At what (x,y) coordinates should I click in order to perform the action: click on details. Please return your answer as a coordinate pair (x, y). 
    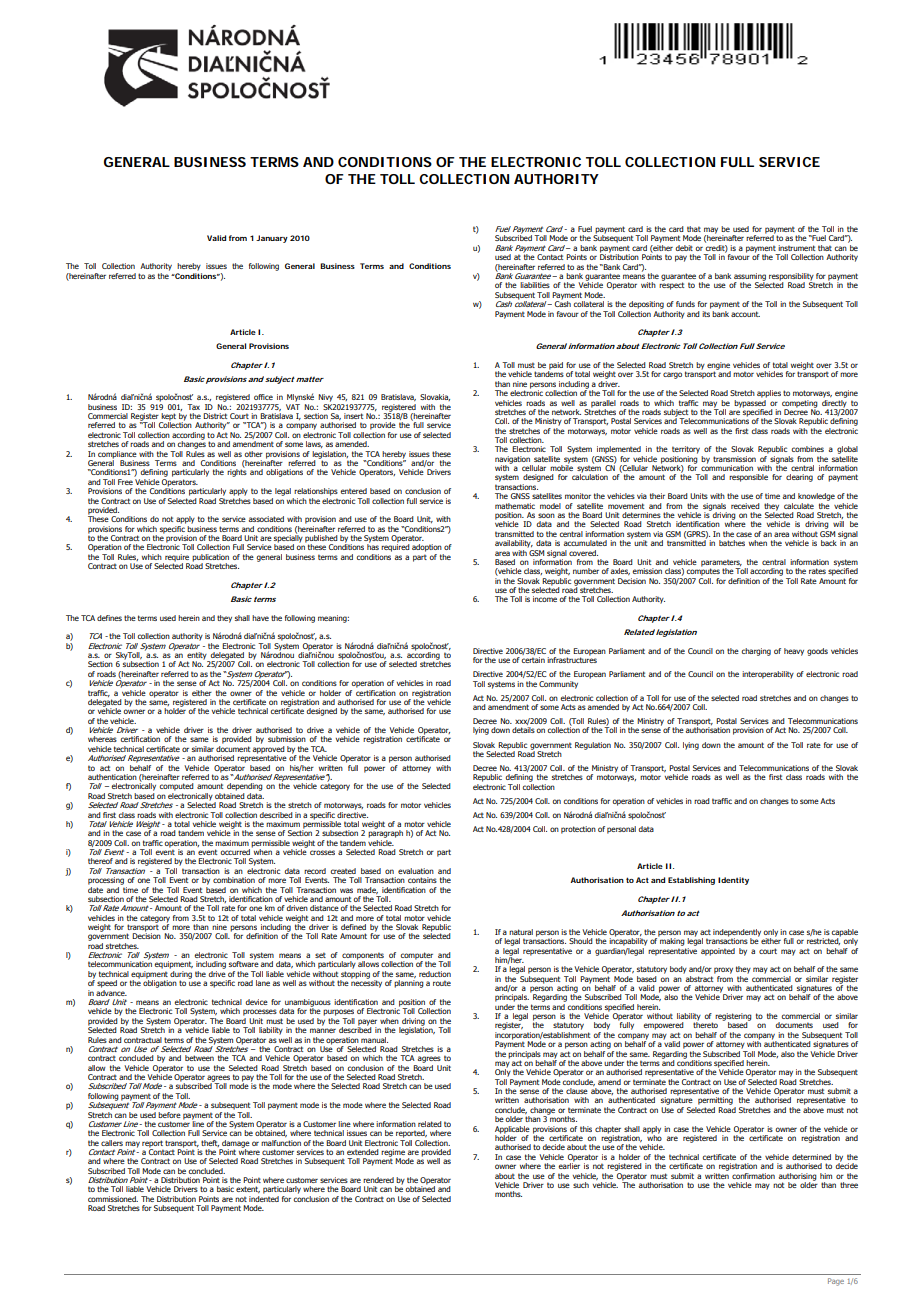
    Looking at the image, I should click on (523, 730).
